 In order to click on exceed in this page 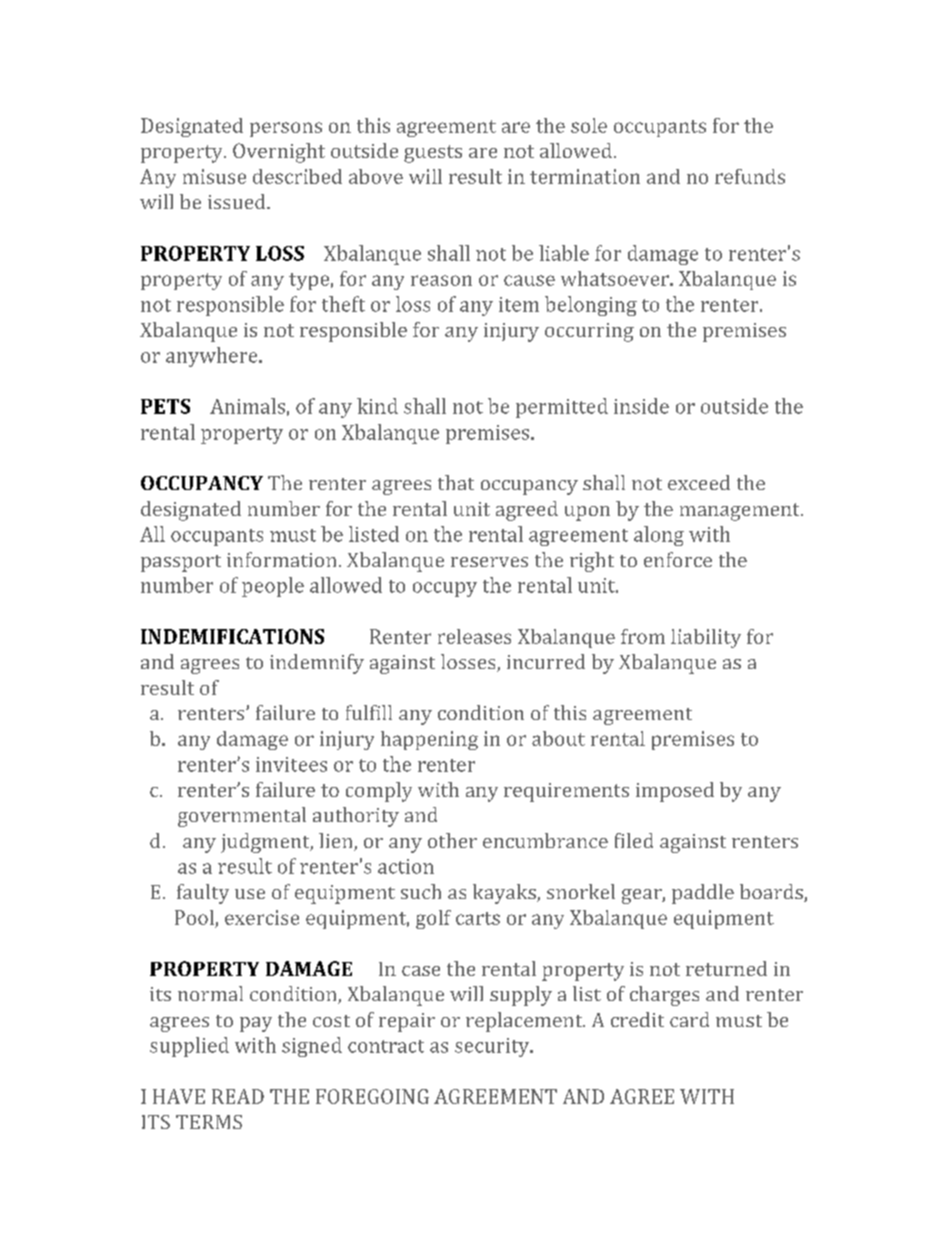, I will do `click(699, 482)`.
